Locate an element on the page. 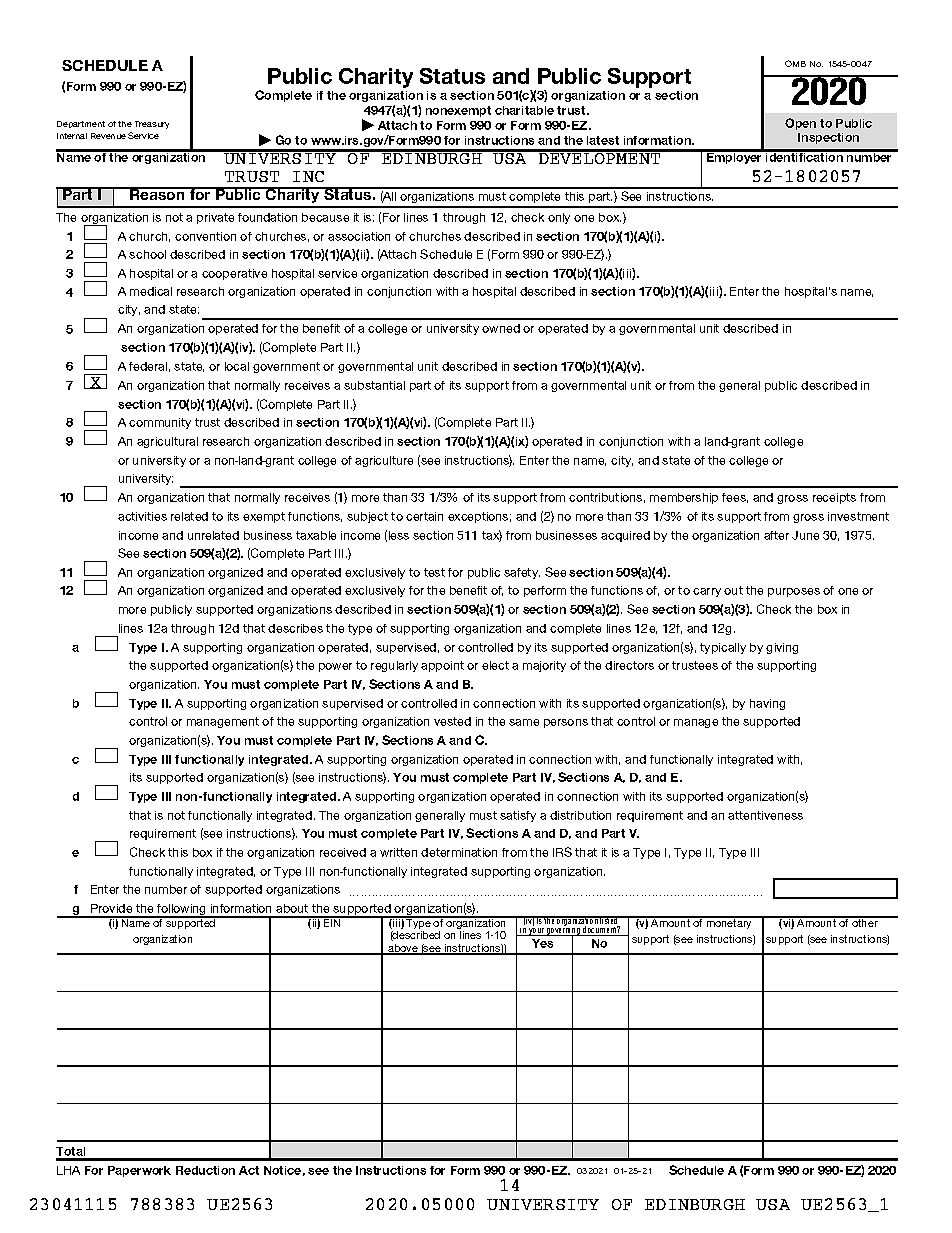 The image size is (952, 1233). after is located at coordinates (776, 535).
